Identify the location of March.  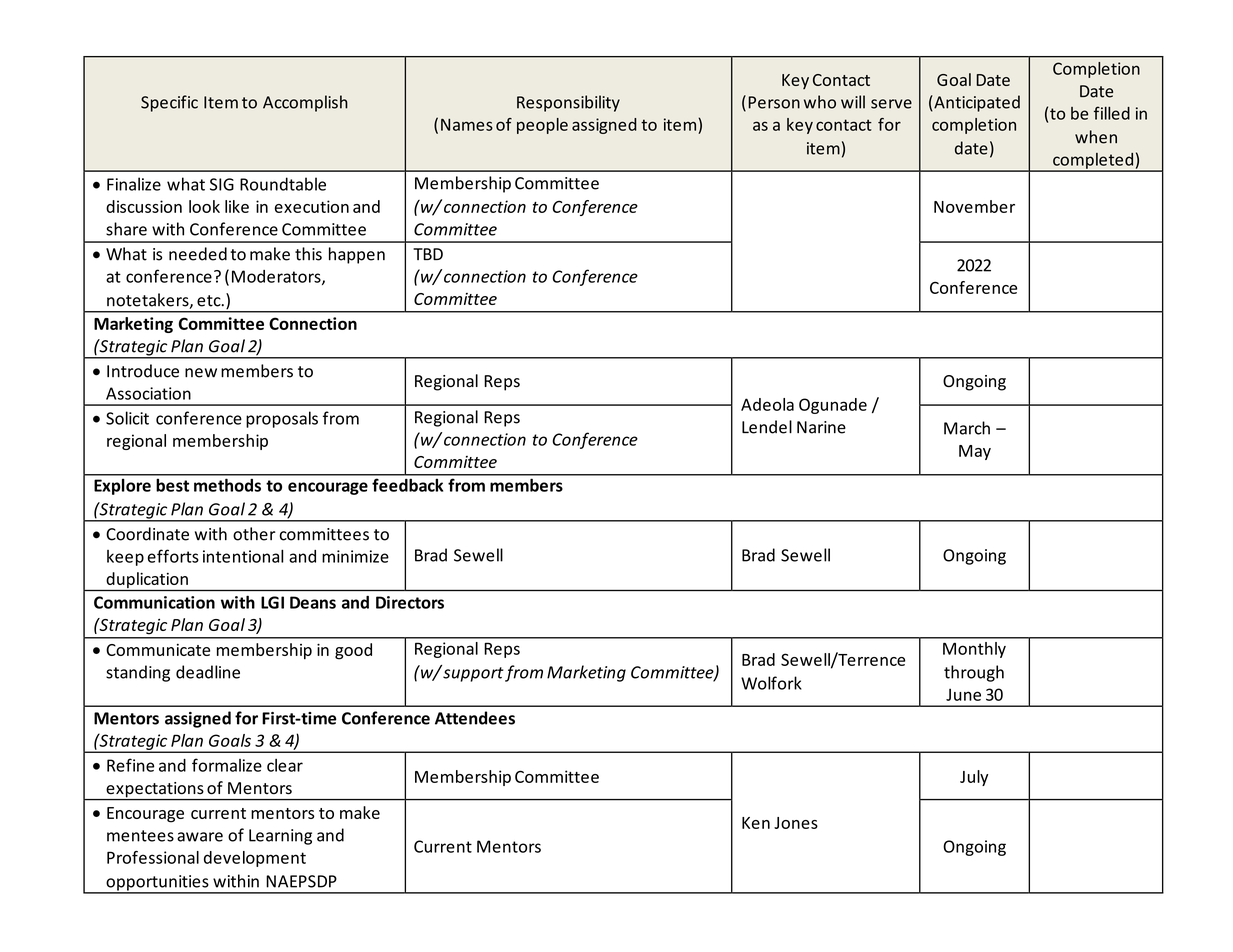
(967, 428).
